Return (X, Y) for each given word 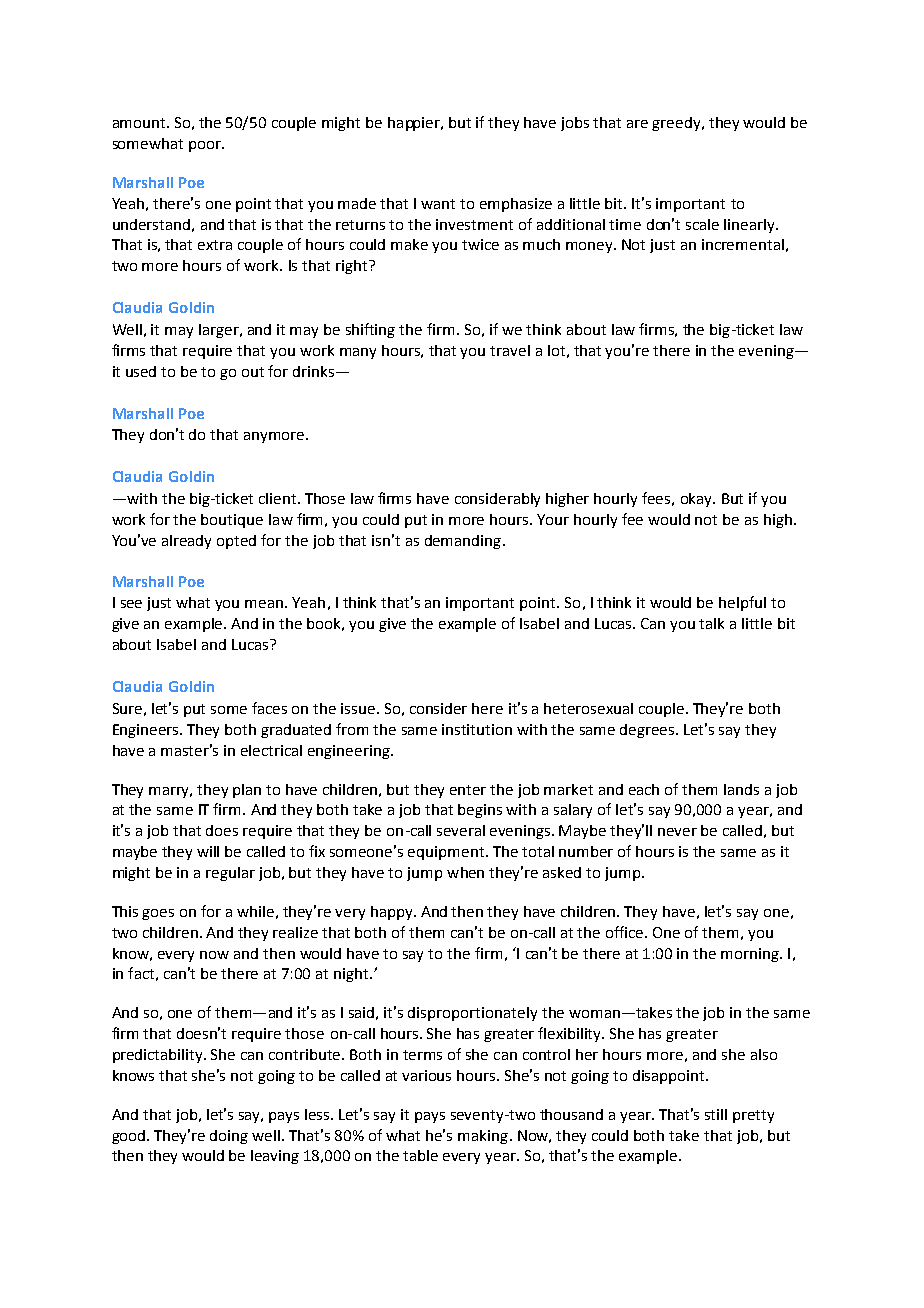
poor (206, 146)
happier (415, 124)
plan (247, 791)
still (716, 1114)
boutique (232, 521)
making (483, 1137)
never (677, 832)
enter (468, 790)
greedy (677, 124)
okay (698, 500)
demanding (463, 542)
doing (229, 1137)
